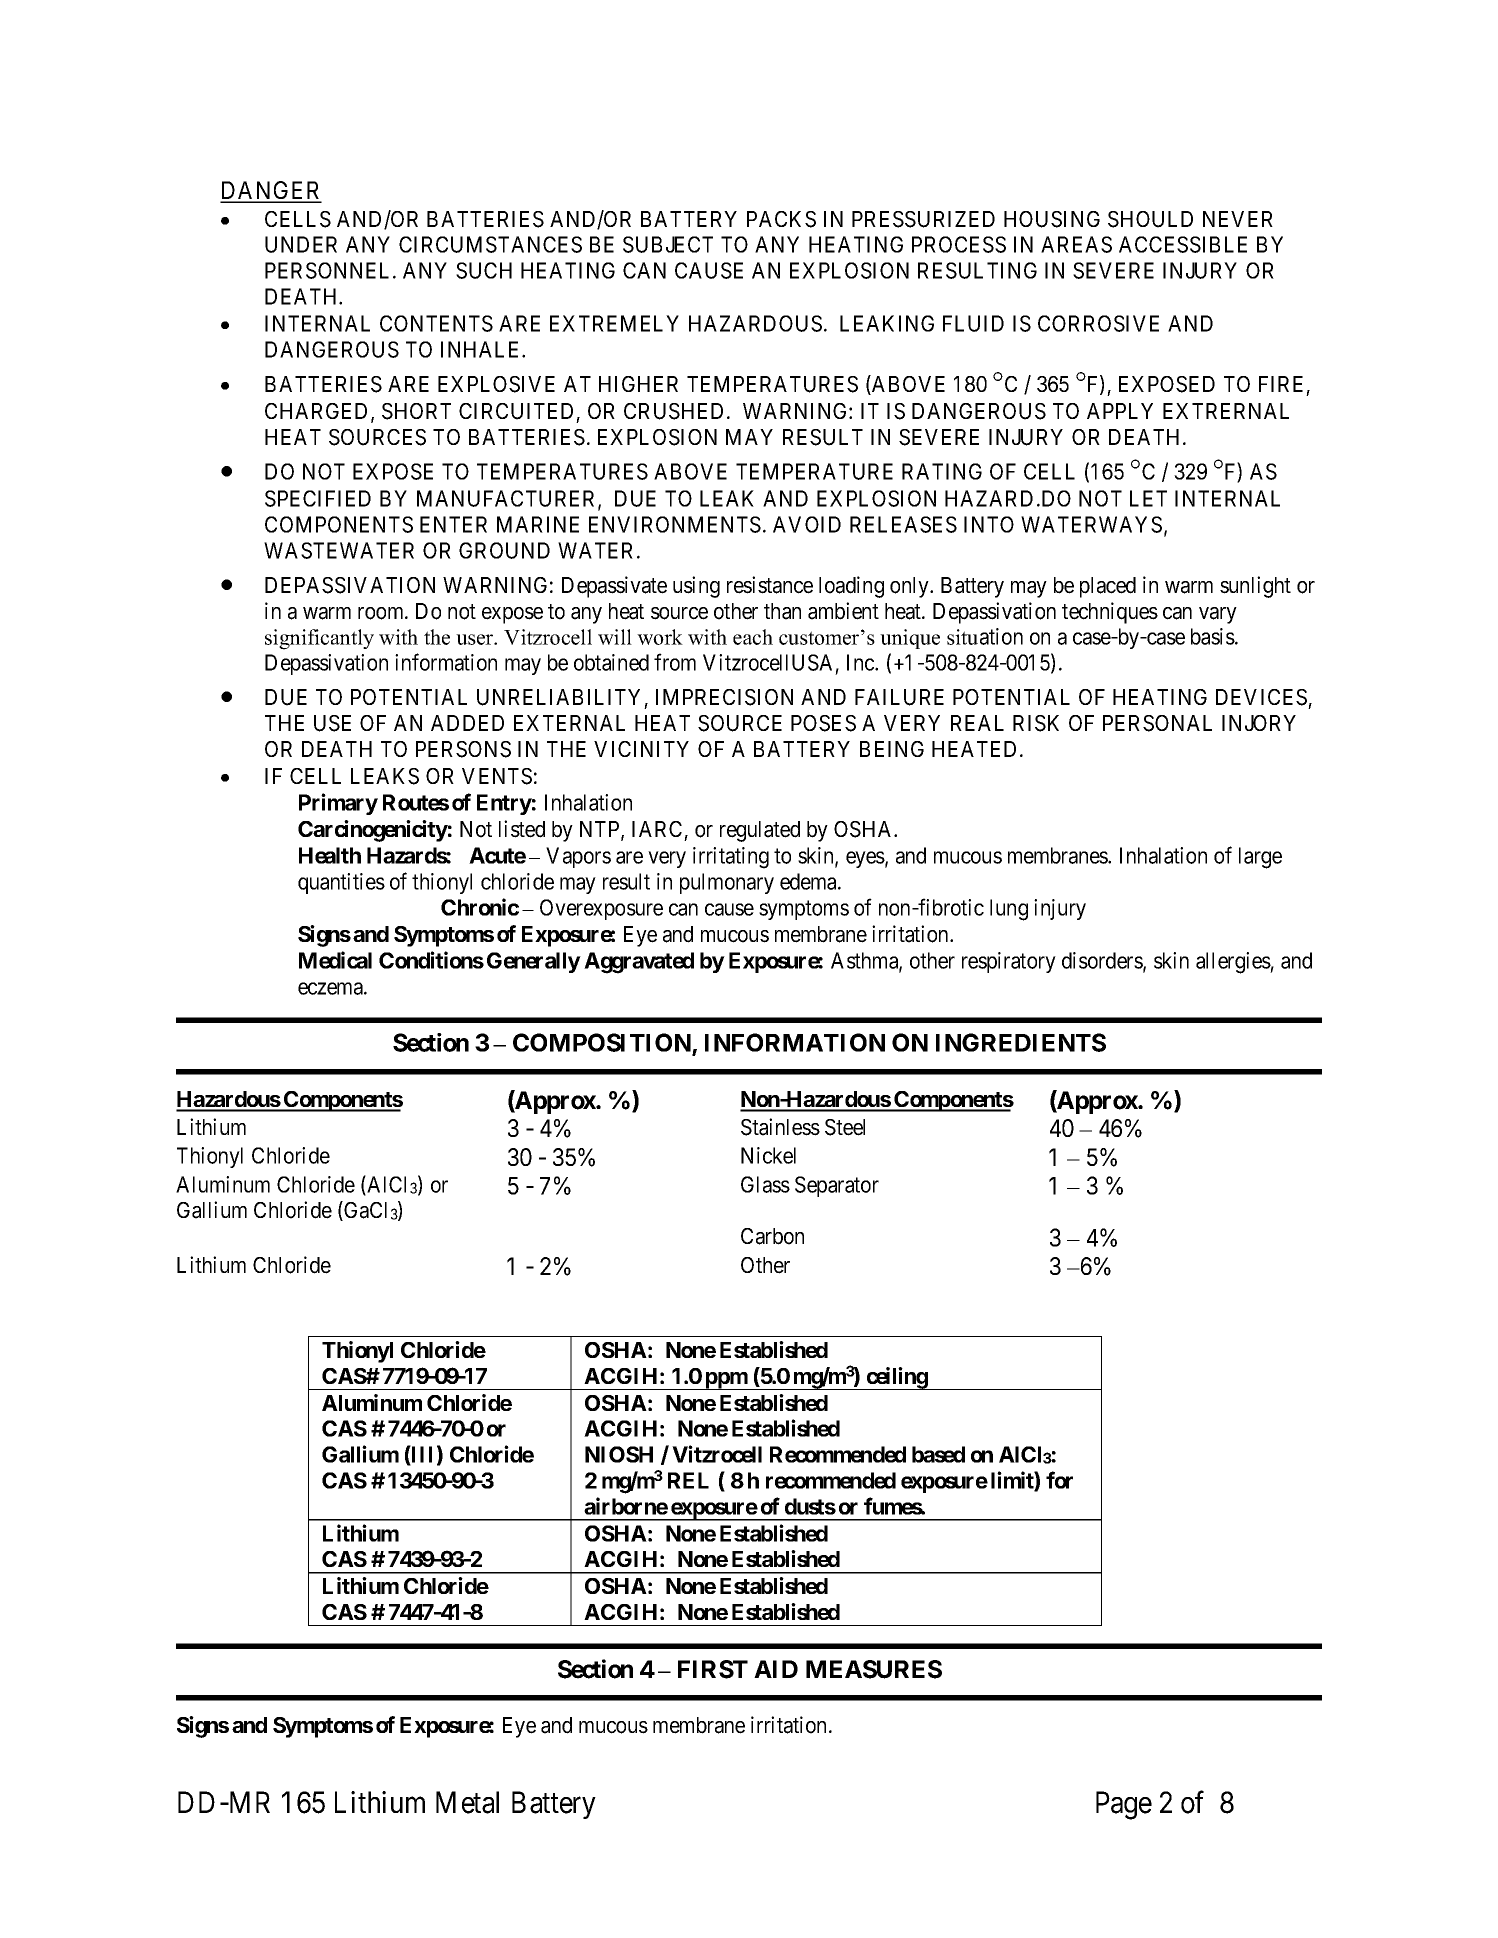  I want to click on ENTER, so click(453, 524).
